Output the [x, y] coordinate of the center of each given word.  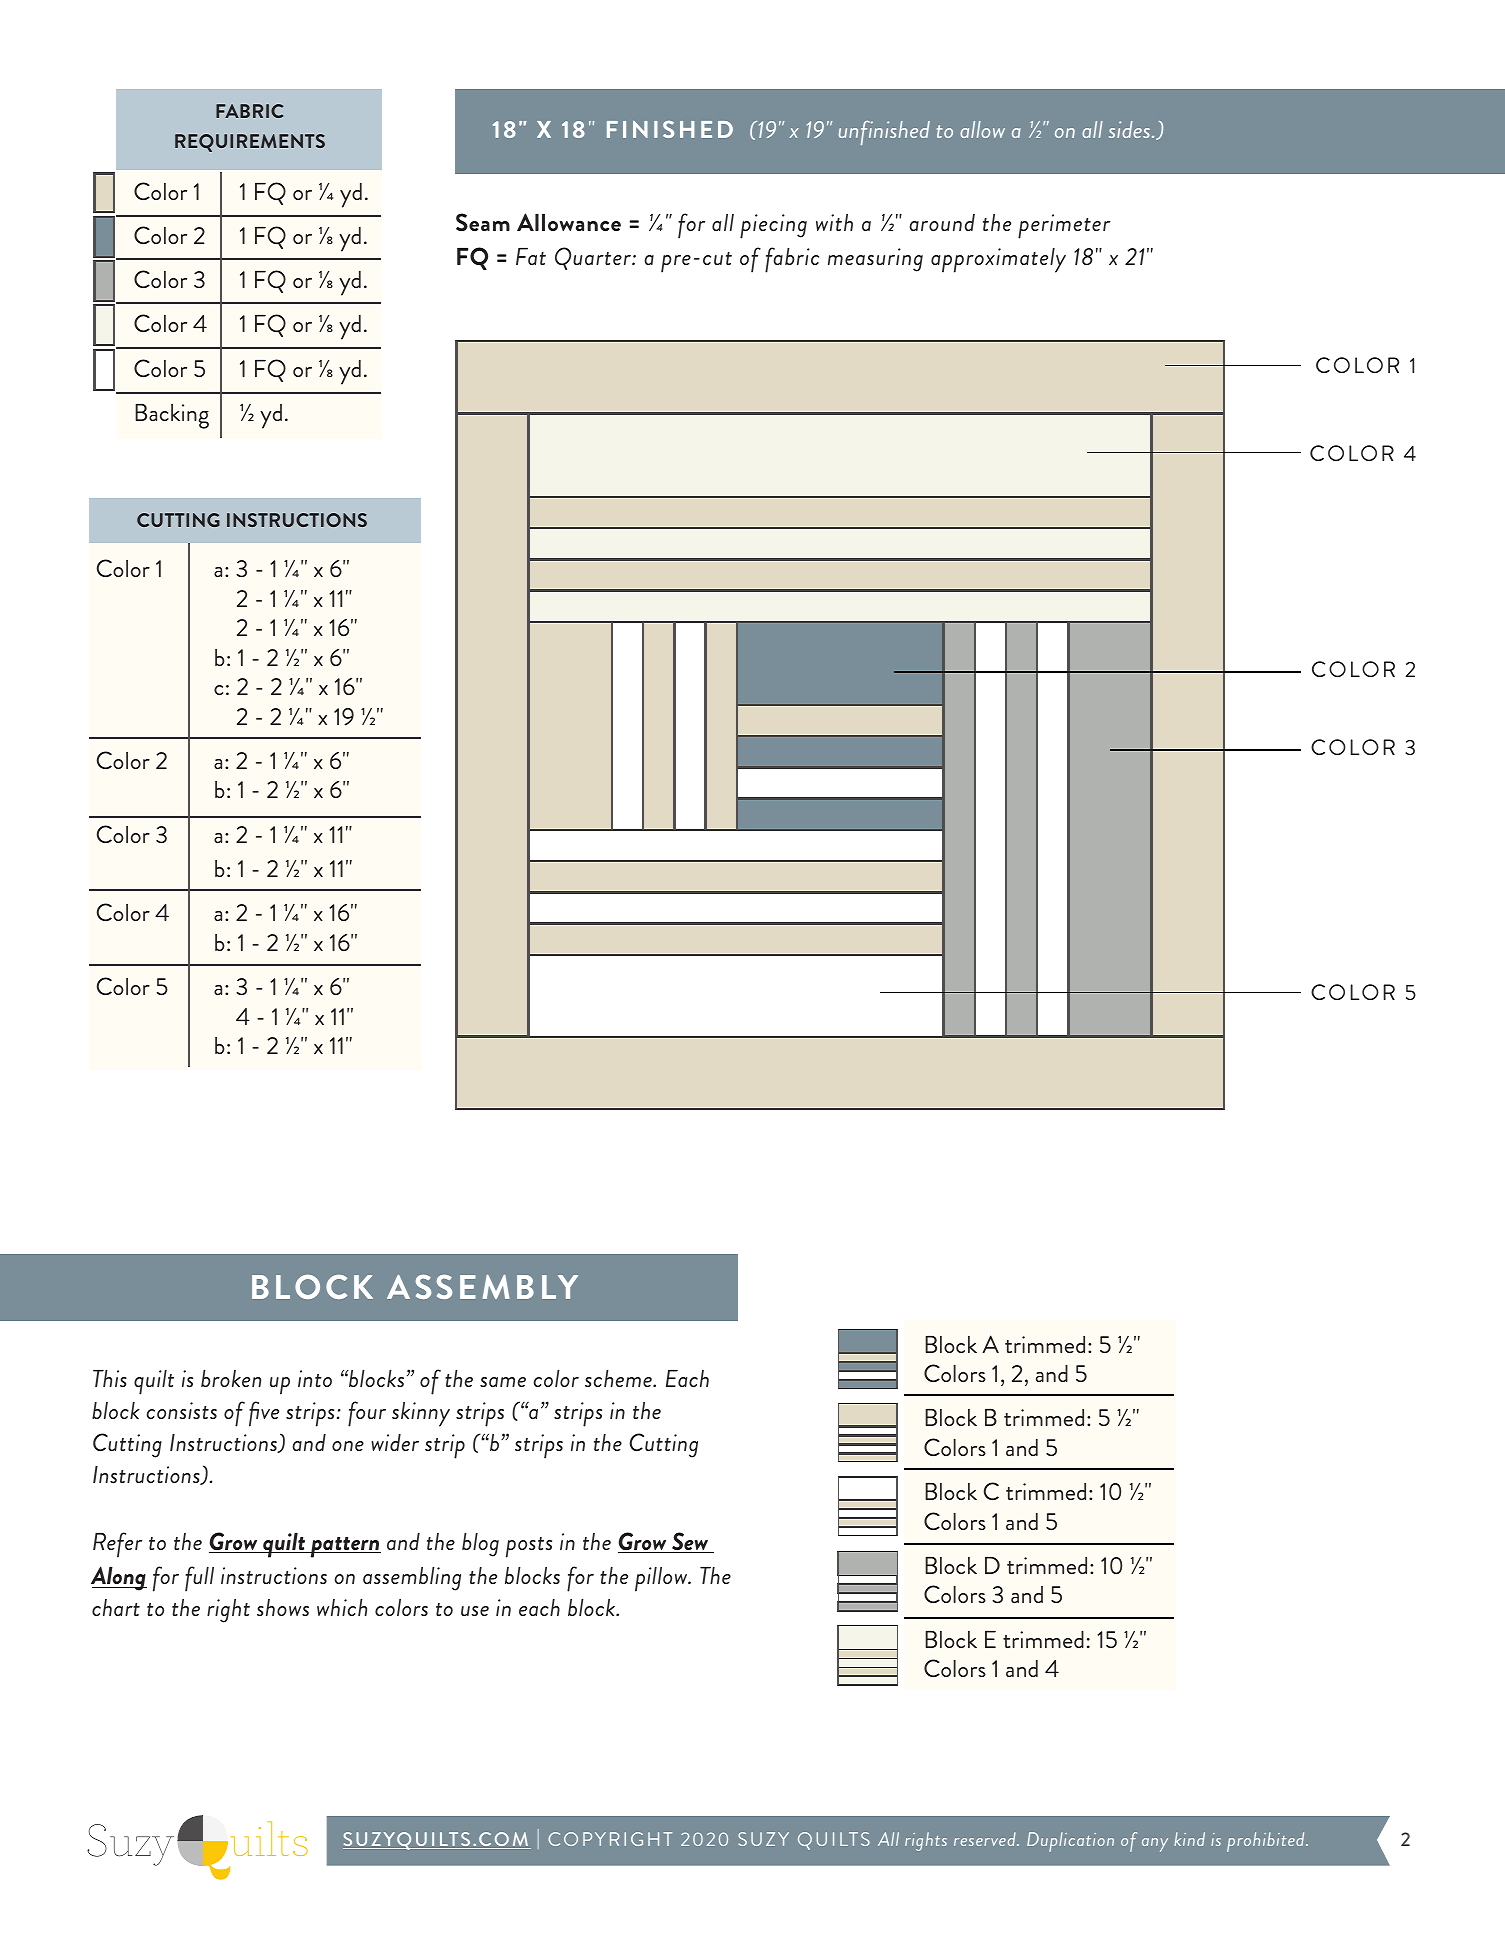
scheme [619, 1378]
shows [283, 1607]
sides [1129, 129]
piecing [773, 226]
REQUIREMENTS [250, 143]
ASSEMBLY [482, 1286]
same [503, 1382]
